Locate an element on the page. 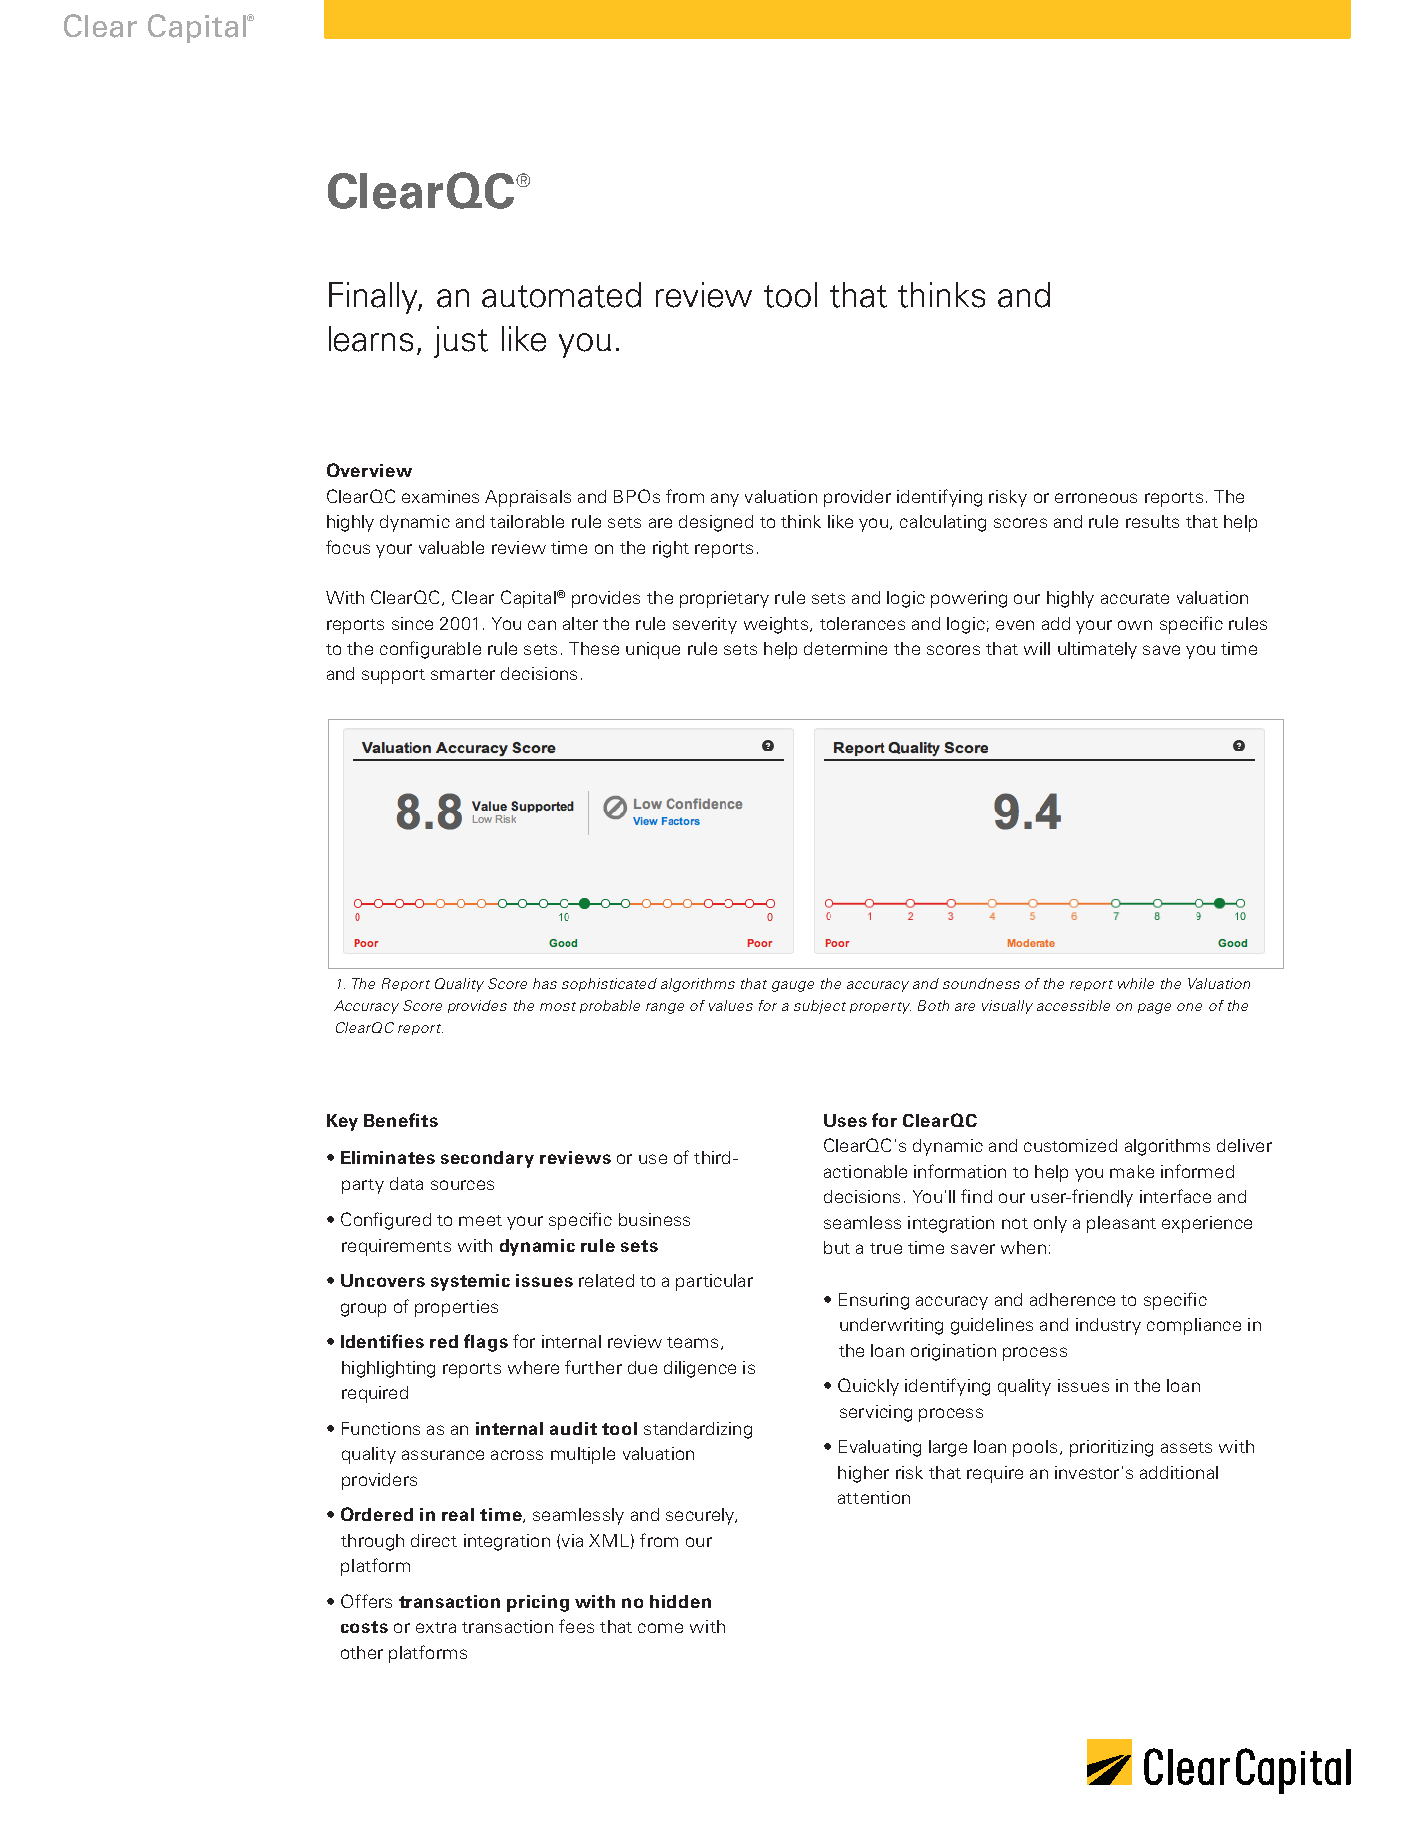 The width and height of the page is (1412, 1827). configurable is located at coordinates (430, 650).
